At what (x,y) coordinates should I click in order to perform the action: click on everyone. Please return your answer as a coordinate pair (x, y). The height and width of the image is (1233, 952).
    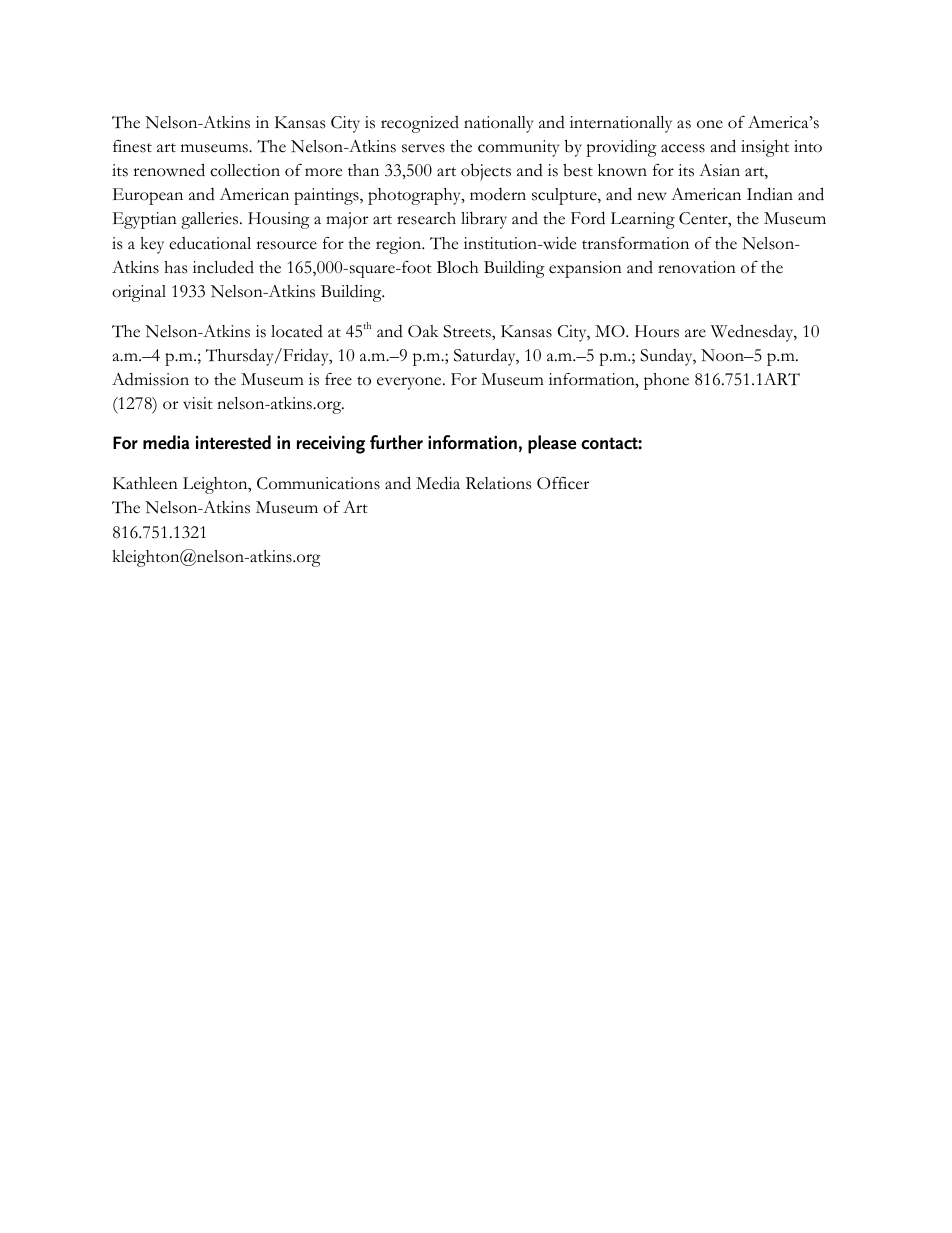
    Looking at the image, I should click on (410, 383).
